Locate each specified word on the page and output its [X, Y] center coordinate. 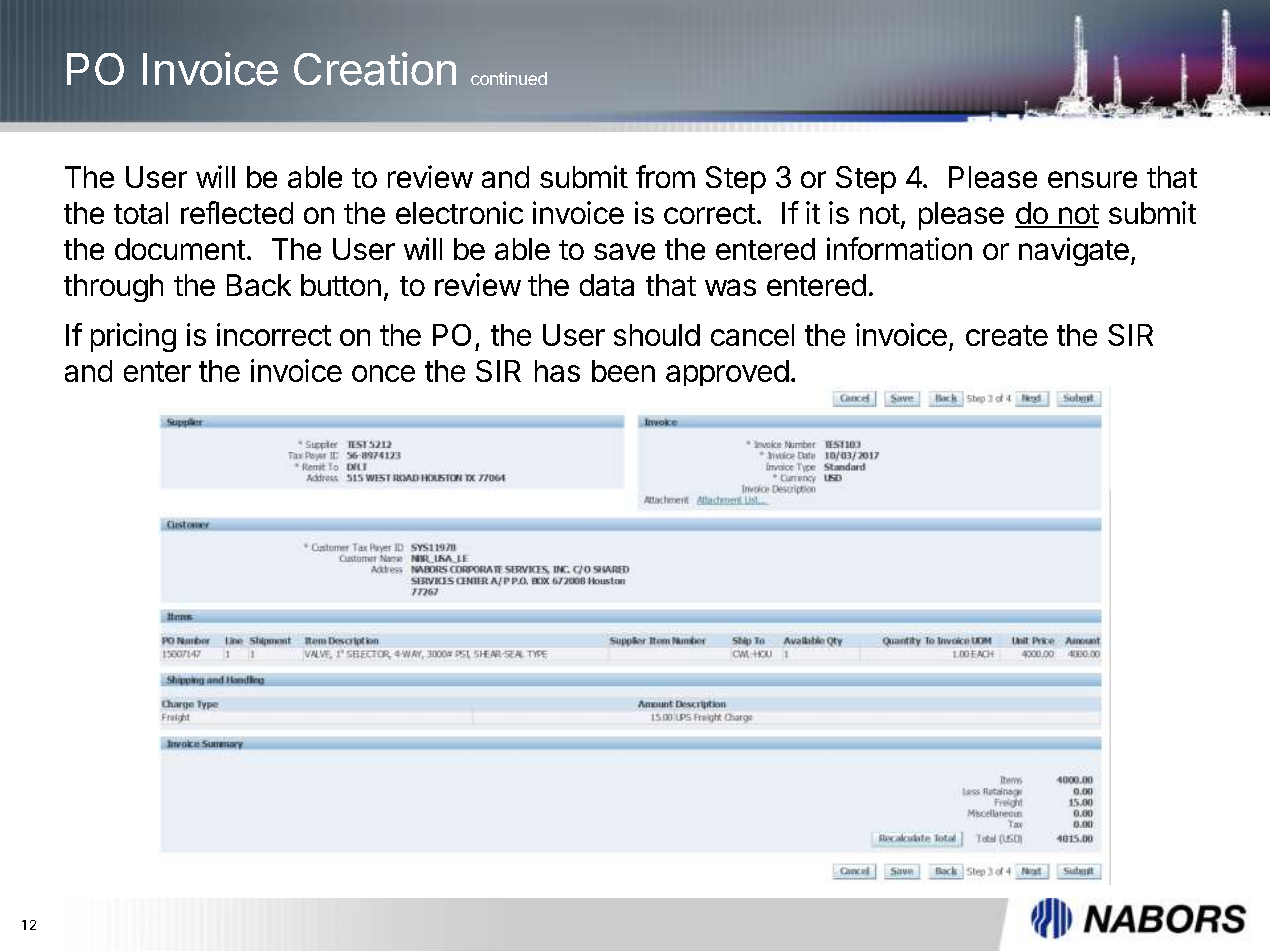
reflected [237, 212]
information [899, 248]
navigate [1074, 251]
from [665, 176]
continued [509, 78]
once [383, 373]
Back [259, 285]
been [623, 371]
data [607, 285]
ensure [1092, 179]
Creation [375, 69]
